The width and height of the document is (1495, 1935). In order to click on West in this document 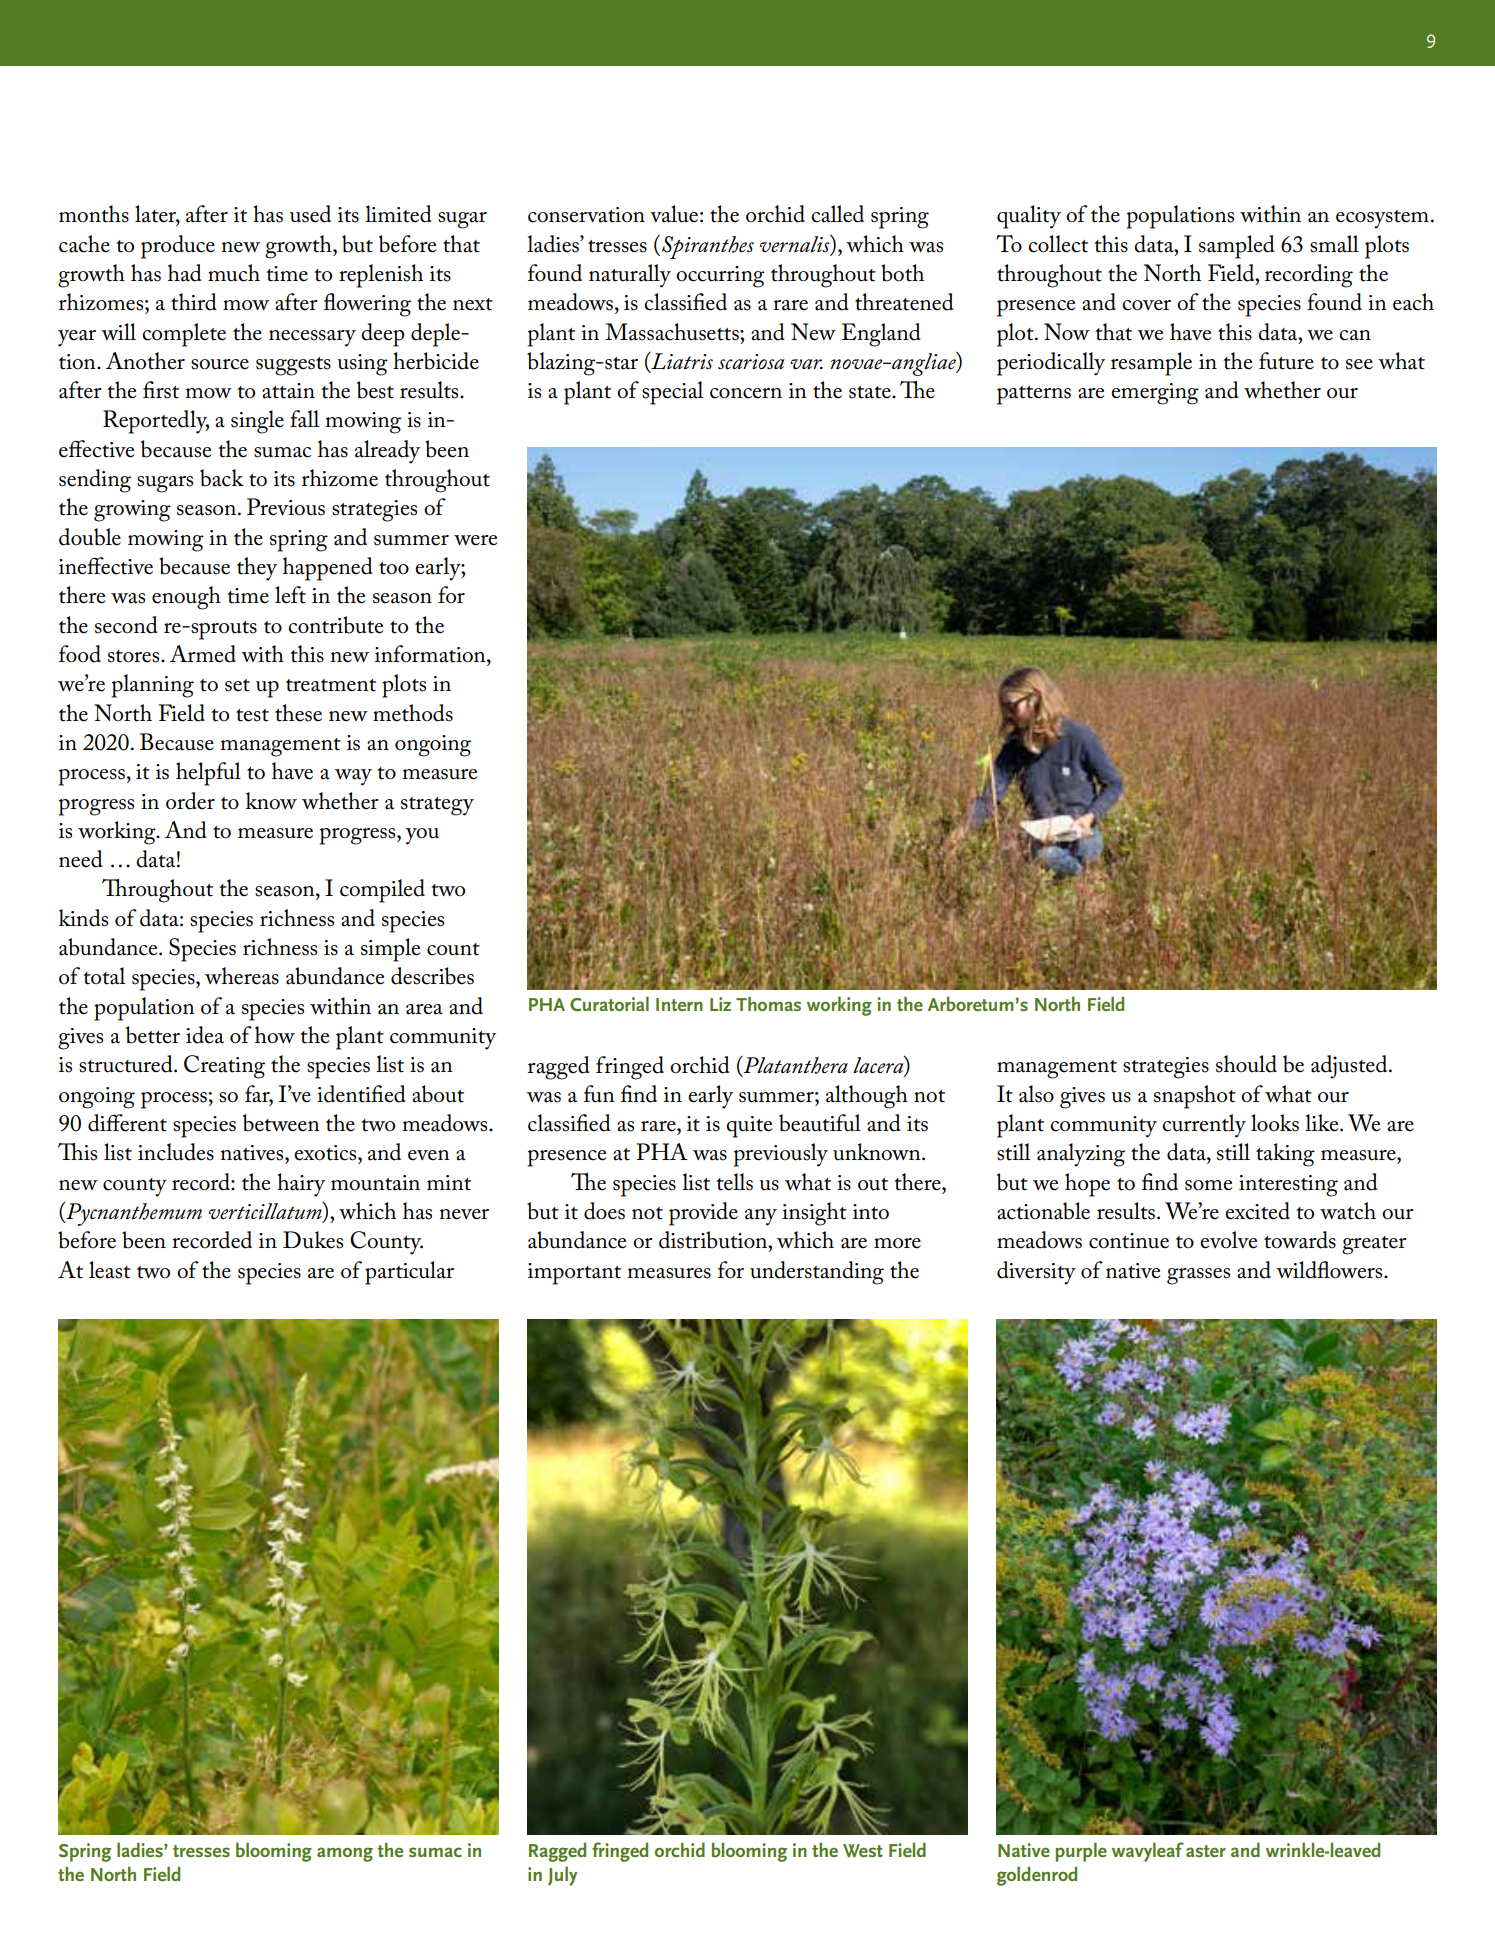, I will do `click(863, 1850)`.
